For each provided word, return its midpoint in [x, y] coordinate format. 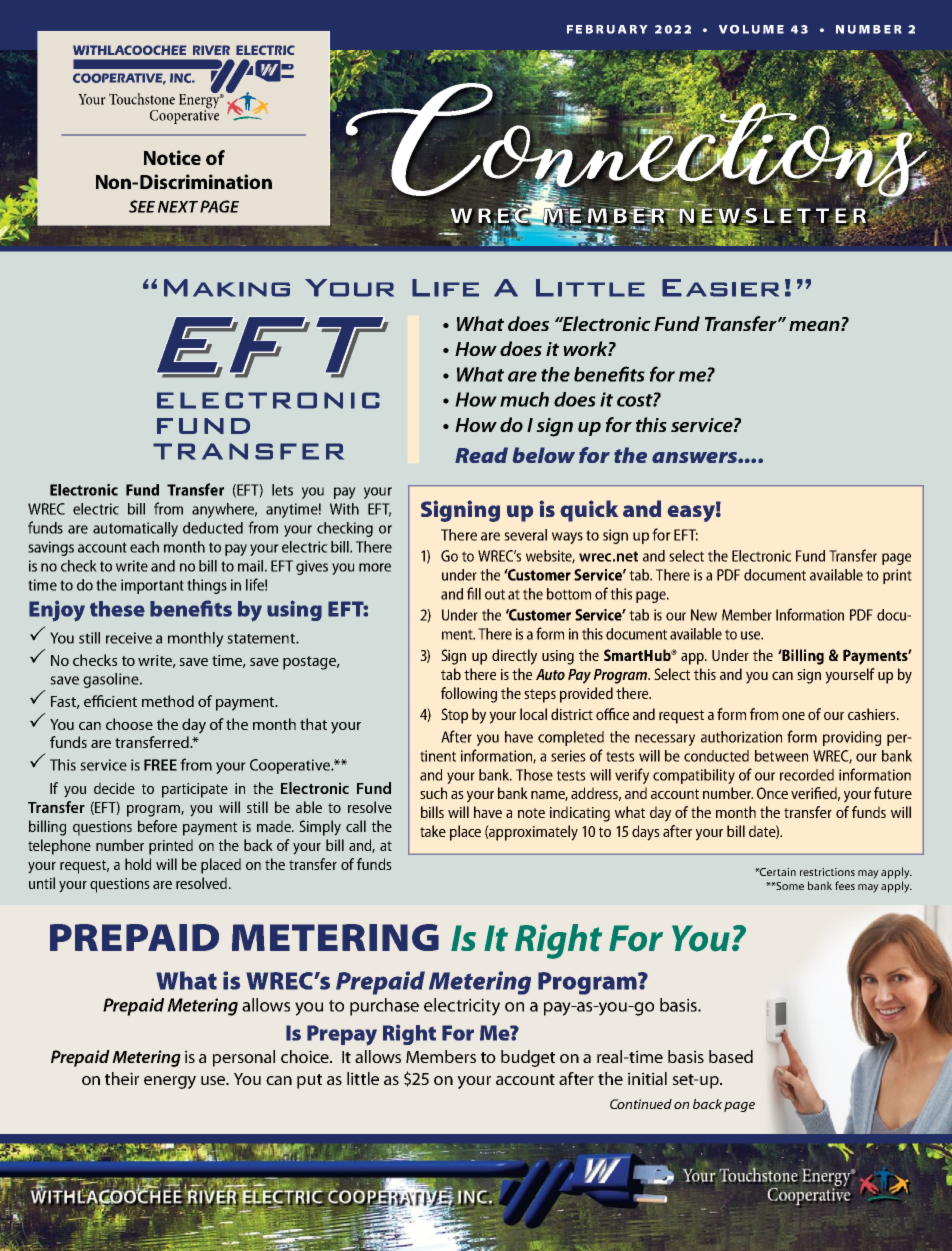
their [122, 1078]
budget [528, 1058]
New [704, 615]
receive [129, 638]
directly [514, 657]
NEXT [178, 207]
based [731, 1056]
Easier [720, 288]
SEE [142, 206]
